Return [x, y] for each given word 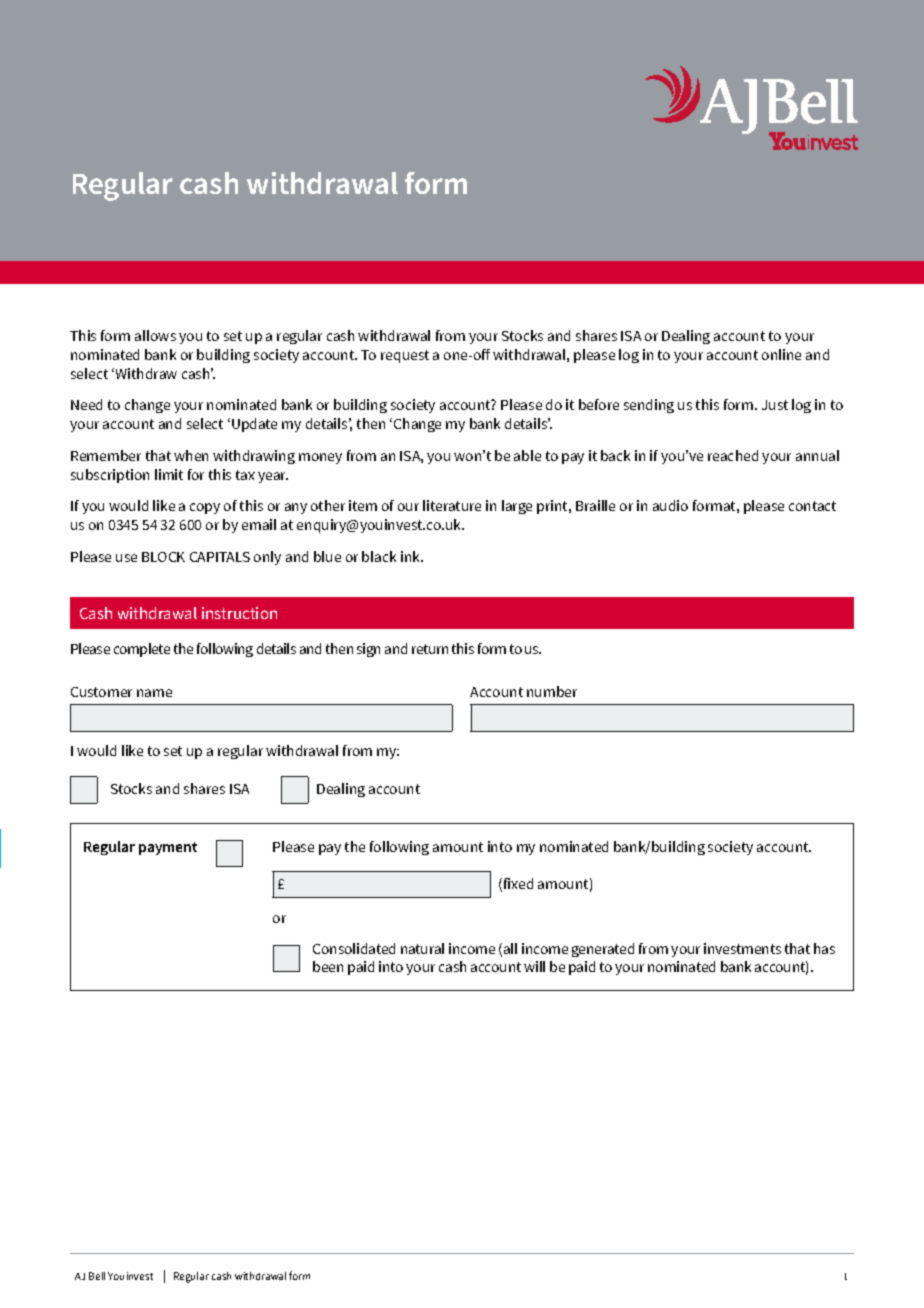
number [552, 691]
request [405, 356]
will [534, 966]
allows [155, 335]
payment [168, 848]
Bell [97, 1276]
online [781, 354]
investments [742, 948]
